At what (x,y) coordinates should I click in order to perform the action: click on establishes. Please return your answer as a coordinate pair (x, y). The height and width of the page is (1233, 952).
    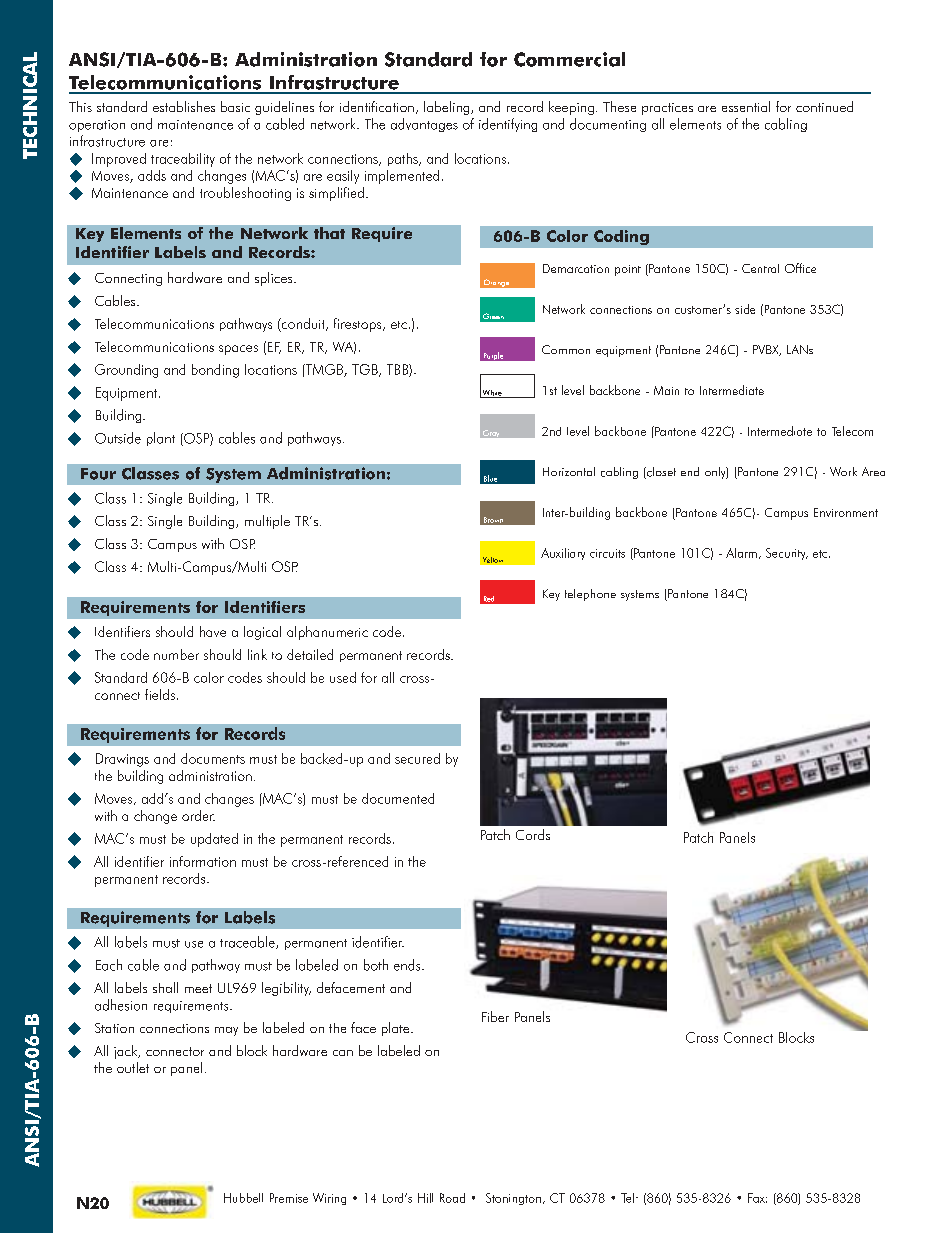
    Looking at the image, I should click on (184, 106).
